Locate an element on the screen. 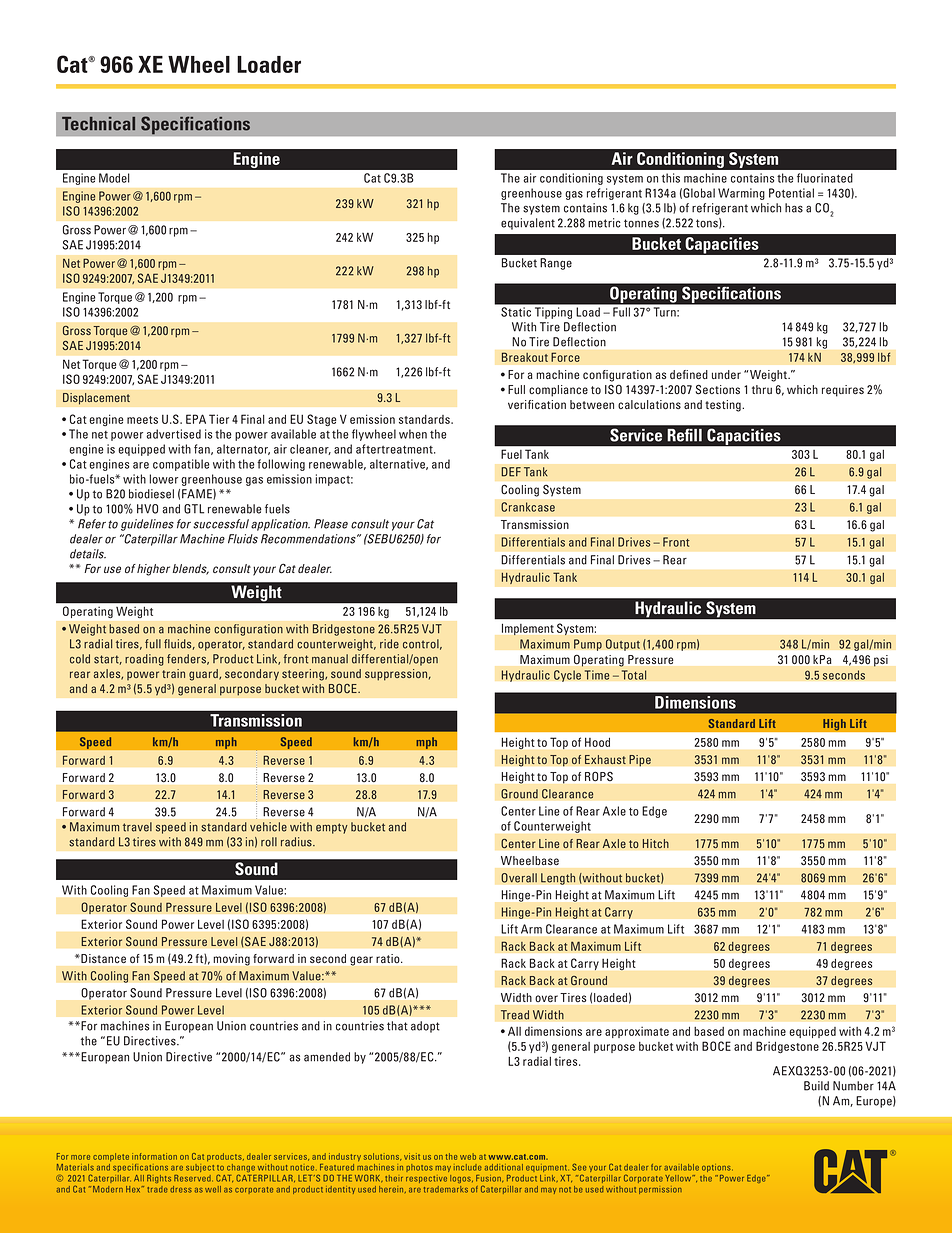 The height and width of the screenshot is (1233, 952). Yellow is located at coordinates (679, 1178).
